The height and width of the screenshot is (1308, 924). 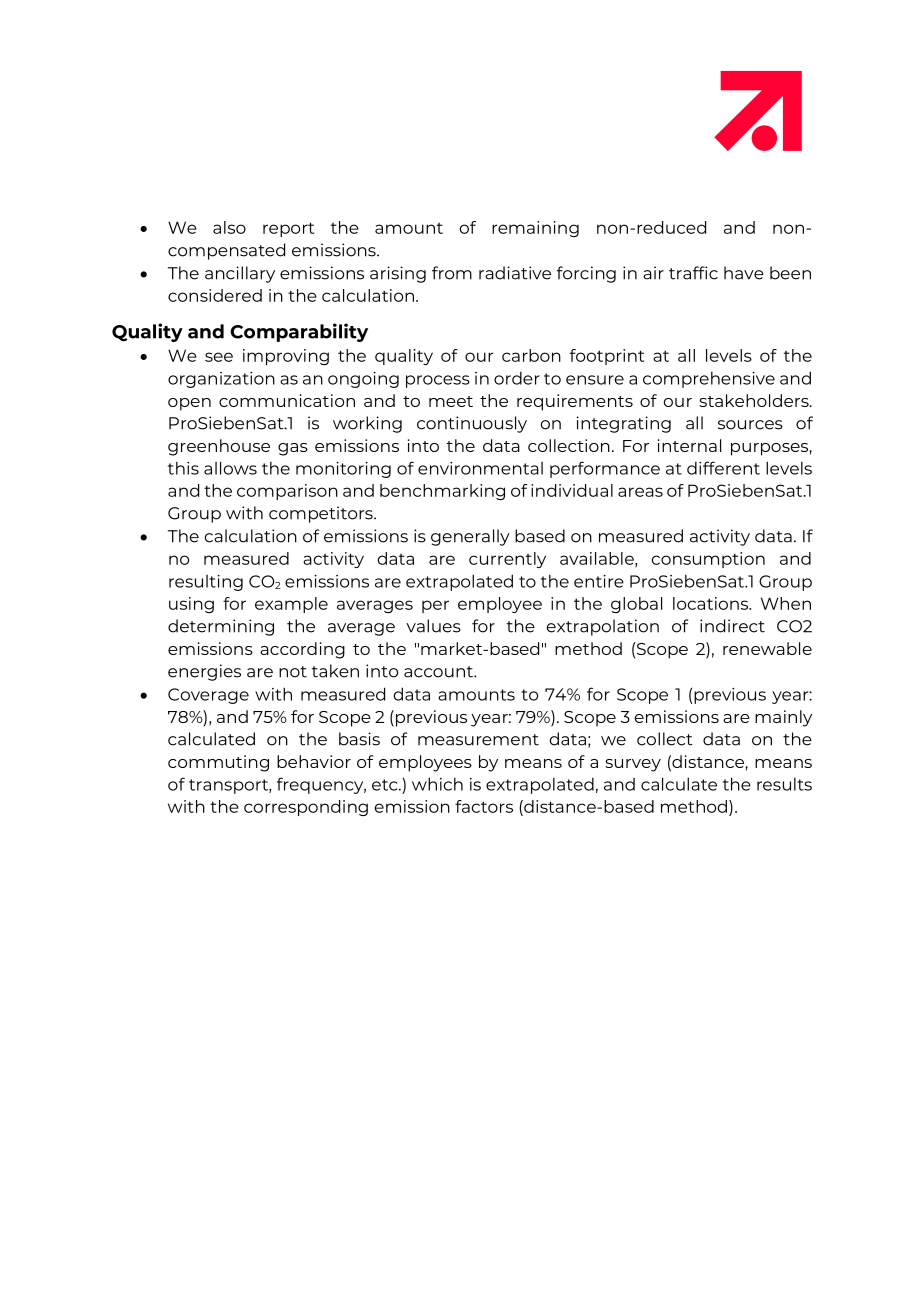 What do you see at coordinates (433, 626) in the screenshot?
I see `values` at bounding box center [433, 626].
